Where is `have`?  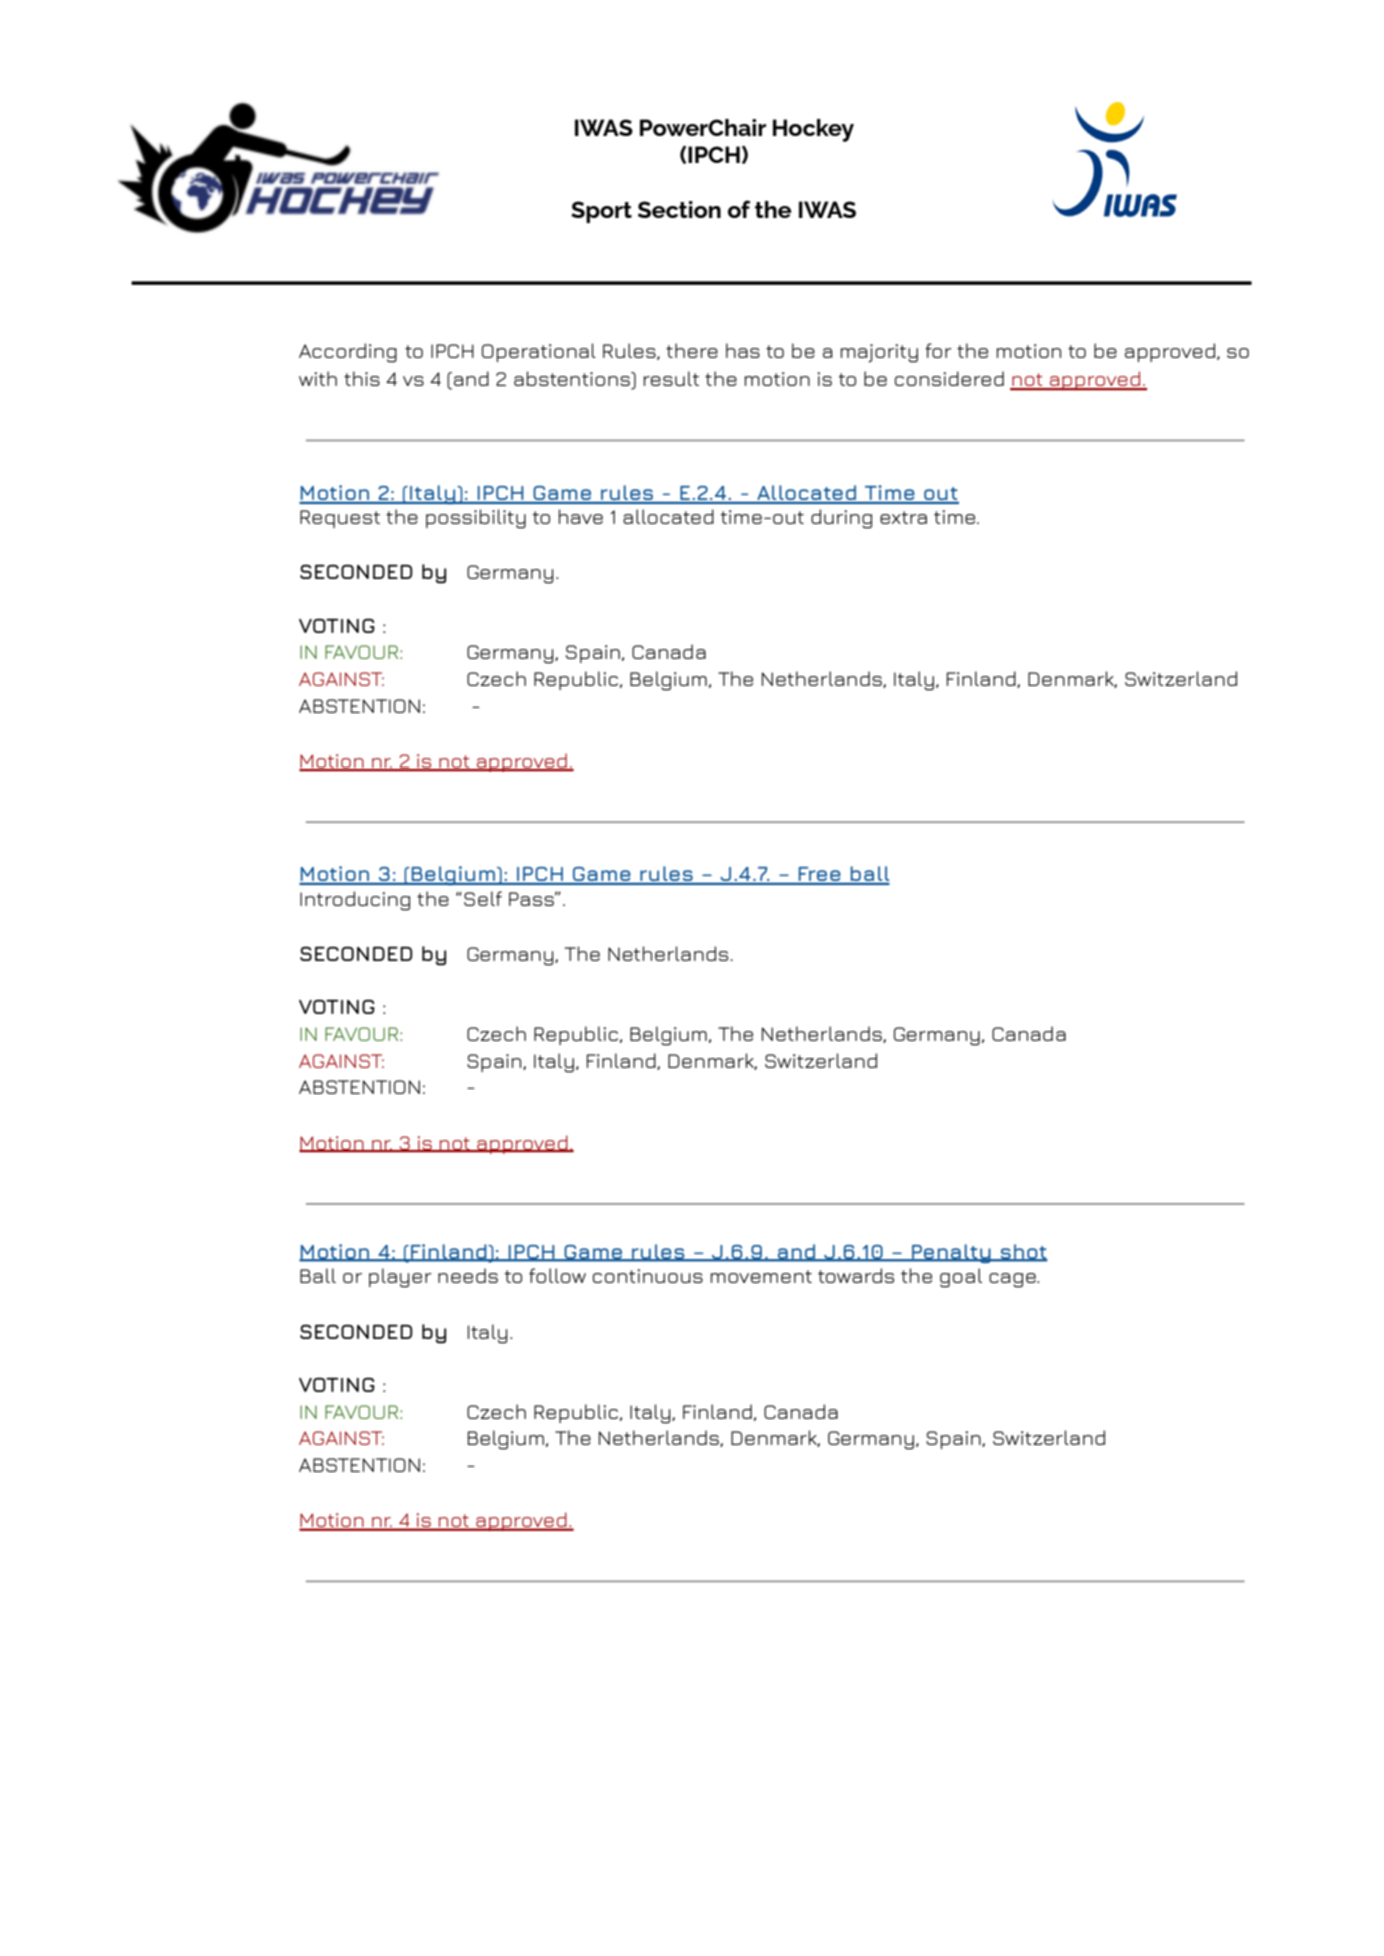 have is located at coordinates (581, 516).
